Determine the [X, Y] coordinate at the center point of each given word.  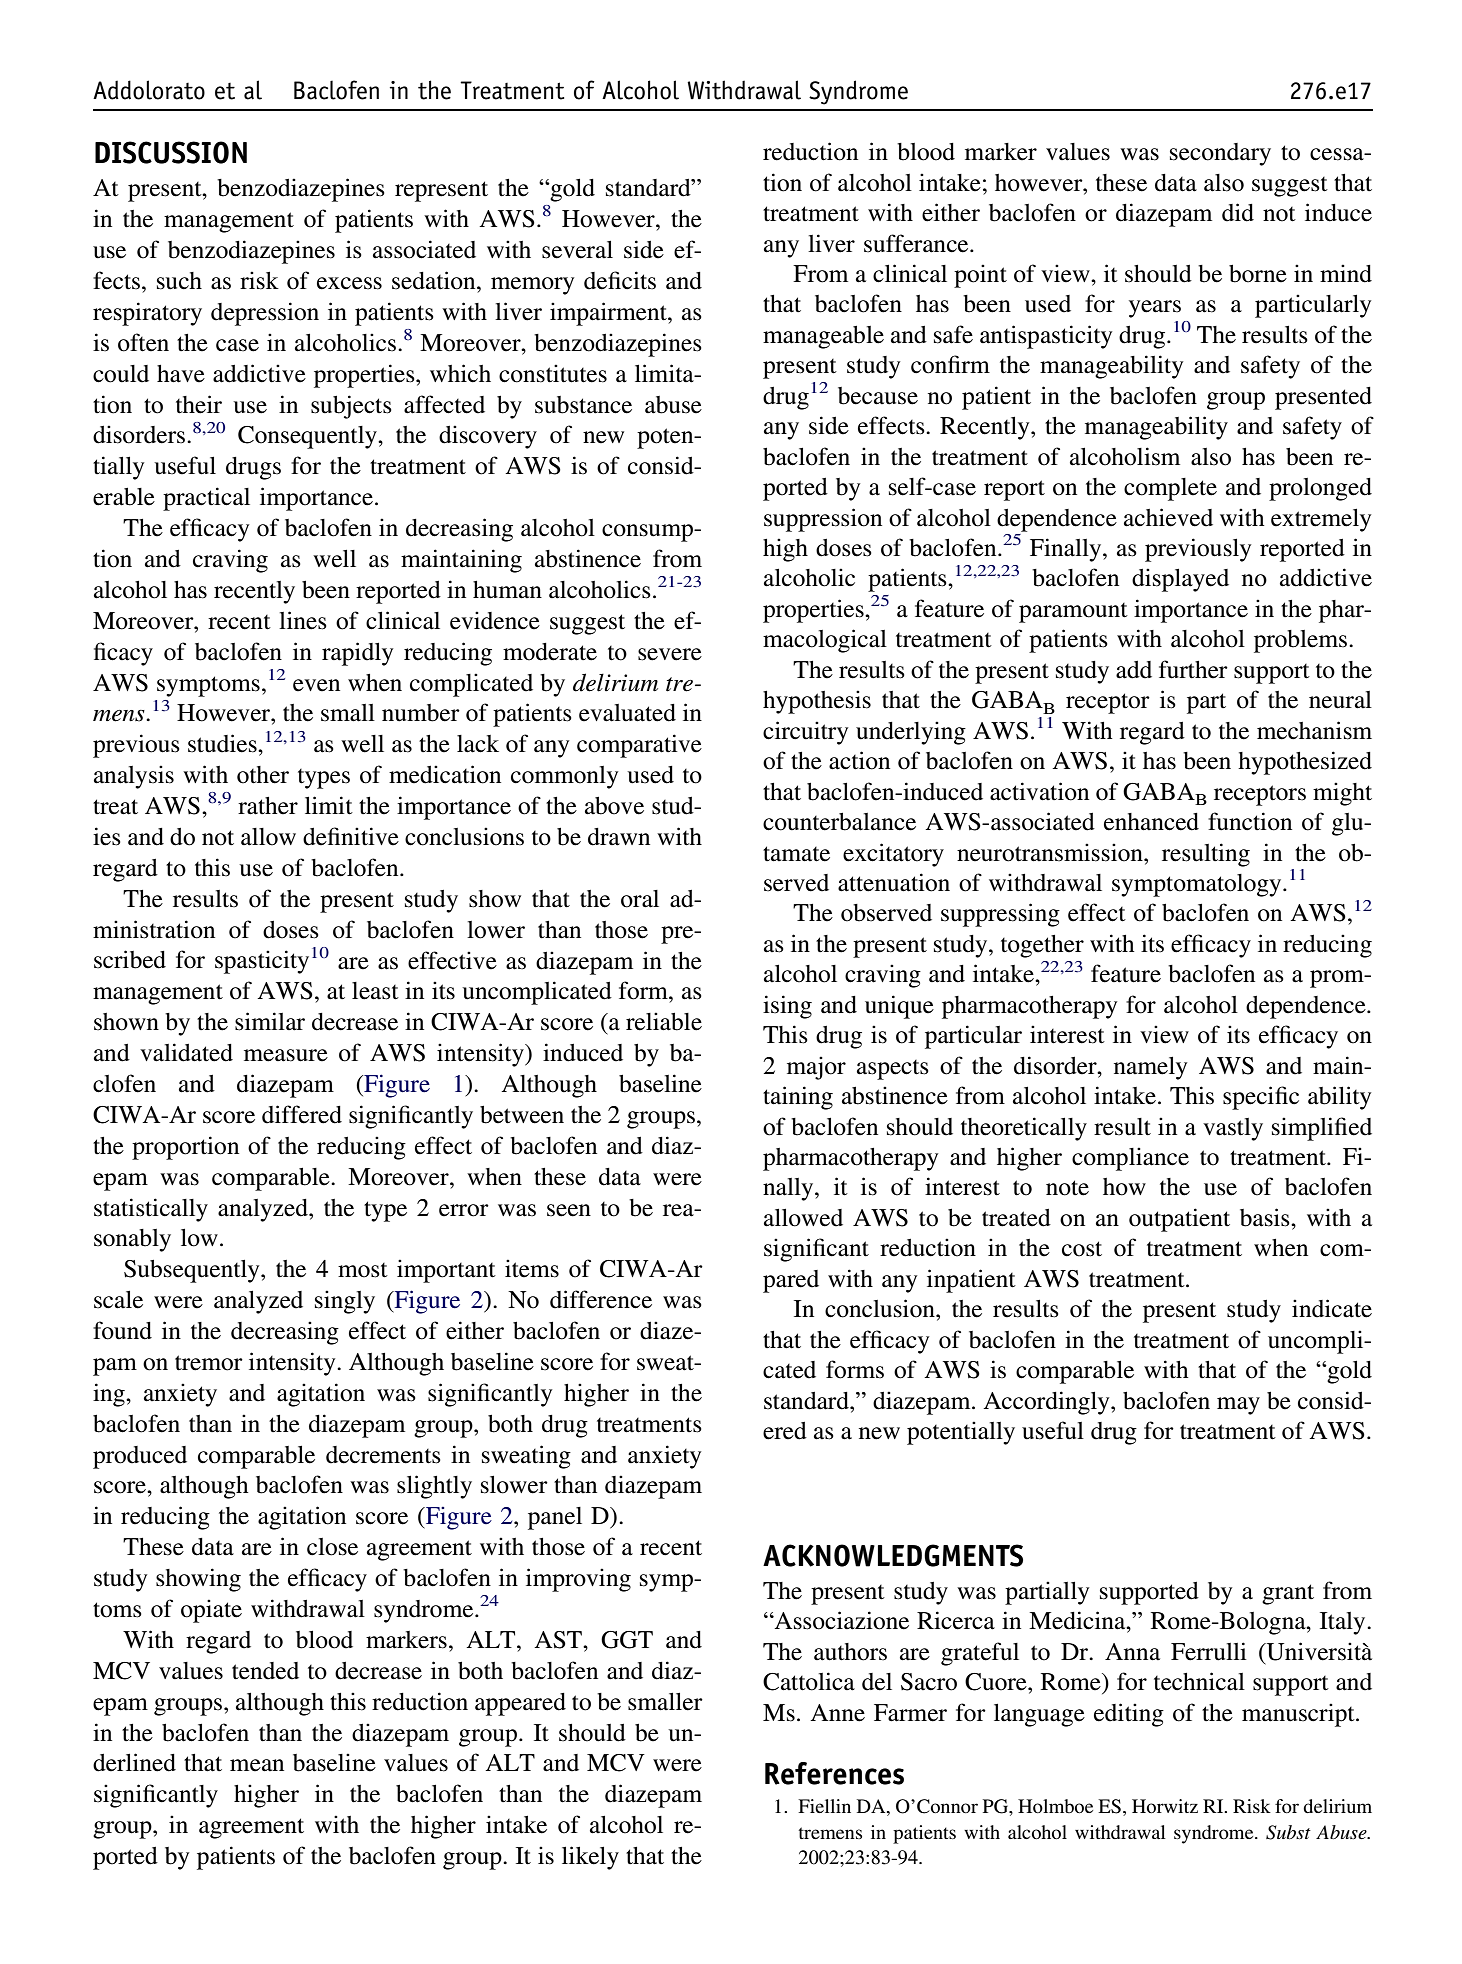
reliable [664, 1021]
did [1238, 212]
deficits [620, 280]
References [834, 1773]
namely [1150, 1068]
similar [270, 1021]
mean [257, 1765]
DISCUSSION [171, 152]
